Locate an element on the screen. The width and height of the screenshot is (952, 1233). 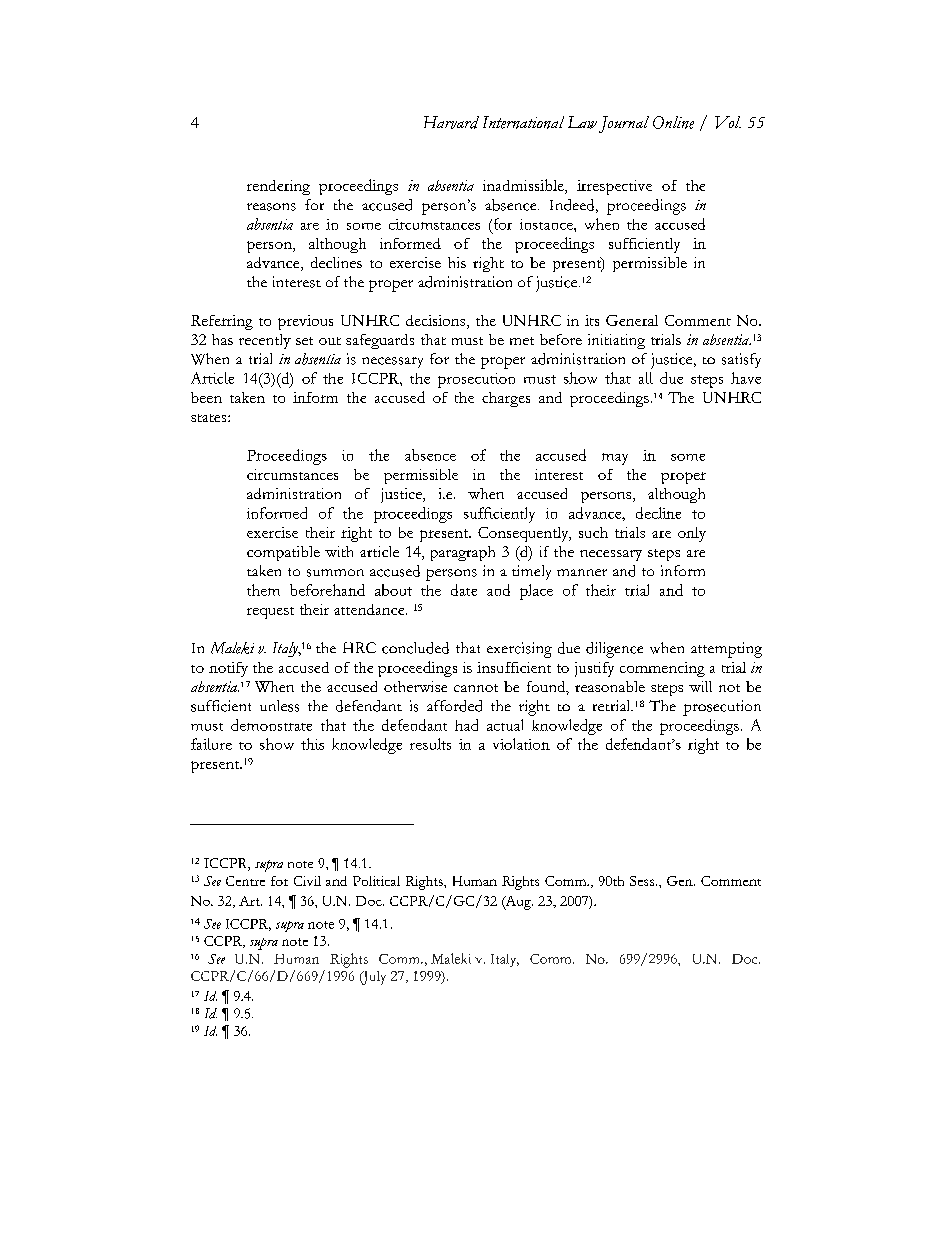
rendering is located at coordinates (278, 187).
